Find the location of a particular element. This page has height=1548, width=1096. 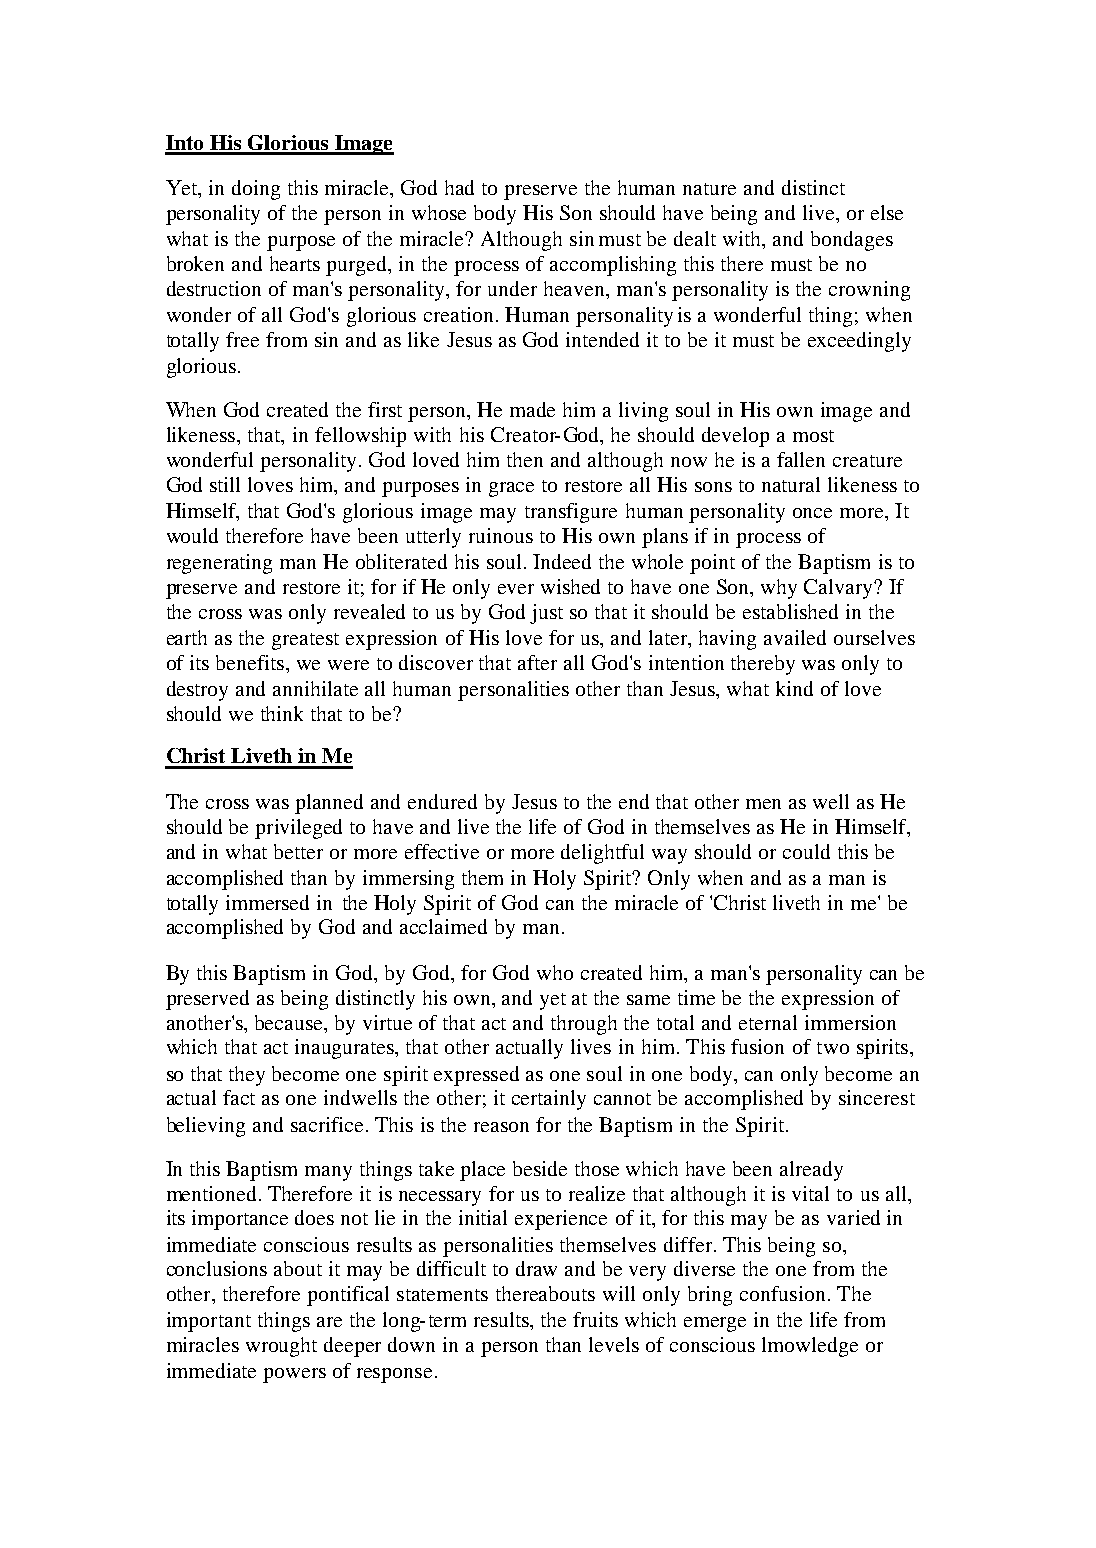

under is located at coordinates (512, 288).
